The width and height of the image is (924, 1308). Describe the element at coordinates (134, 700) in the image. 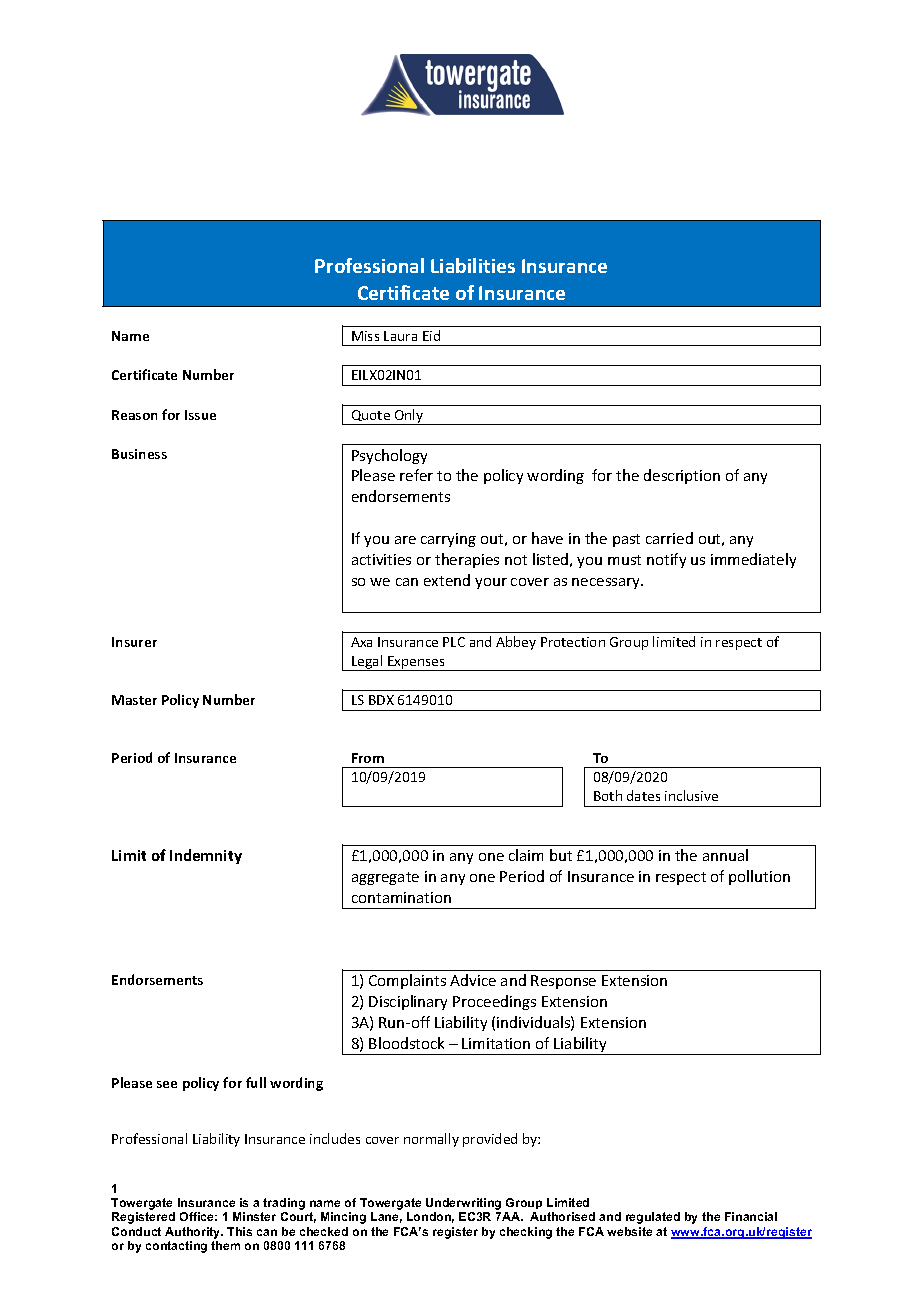

I see `Master` at that location.
